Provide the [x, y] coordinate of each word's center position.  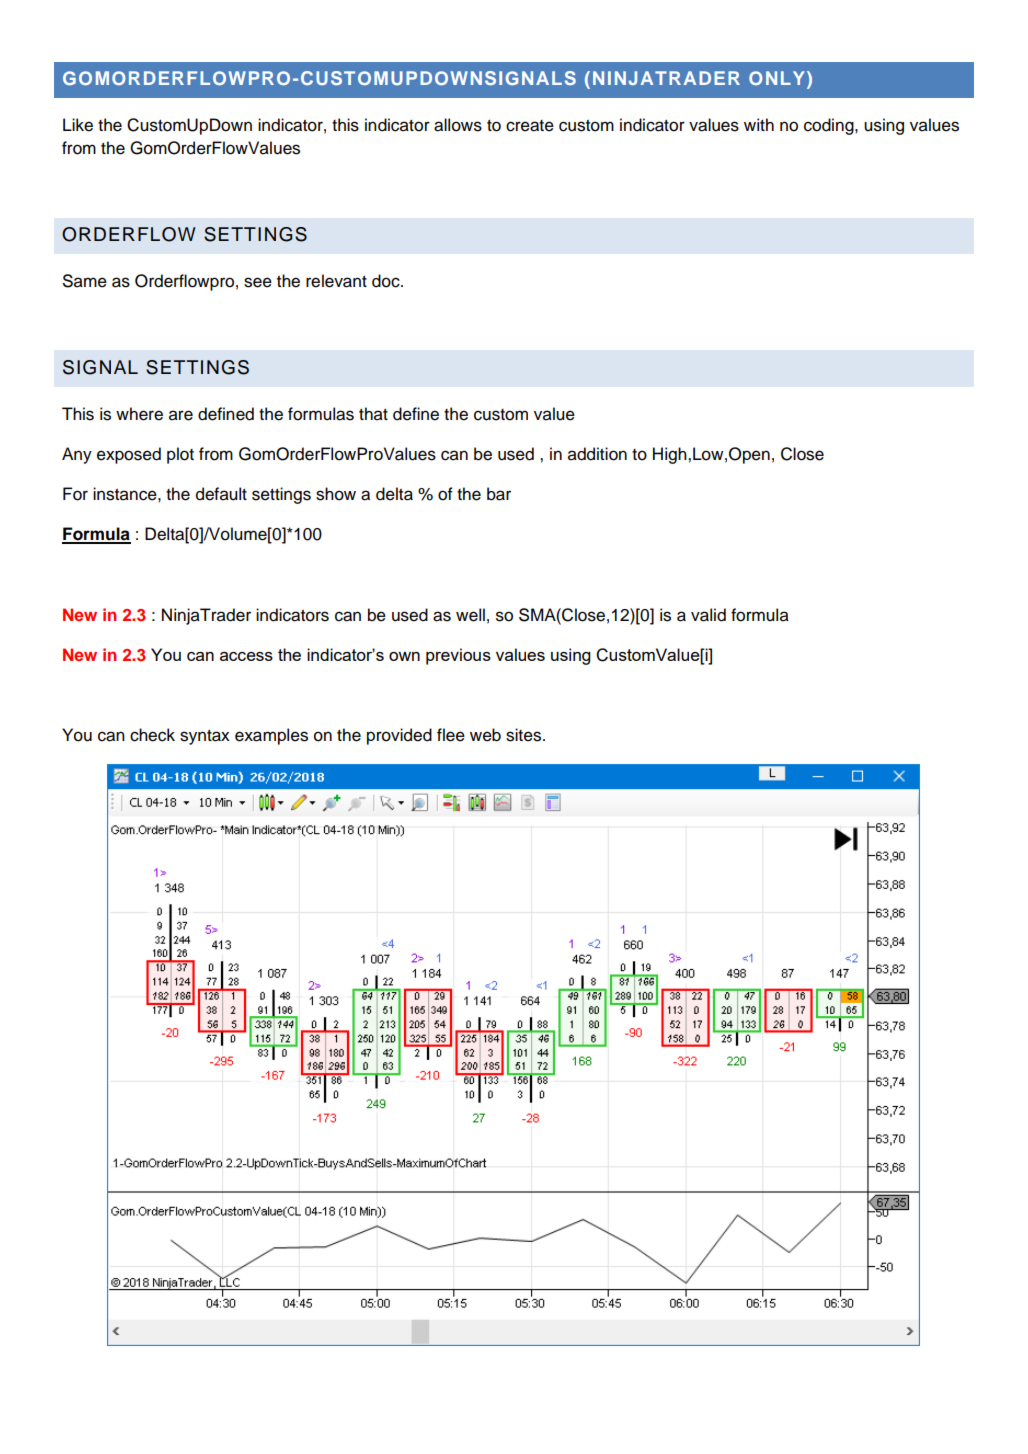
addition [597, 454]
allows [458, 125]
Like [78, 125]
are [181, 415]
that [373, 414]
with [759, 124]
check [152, 735]
